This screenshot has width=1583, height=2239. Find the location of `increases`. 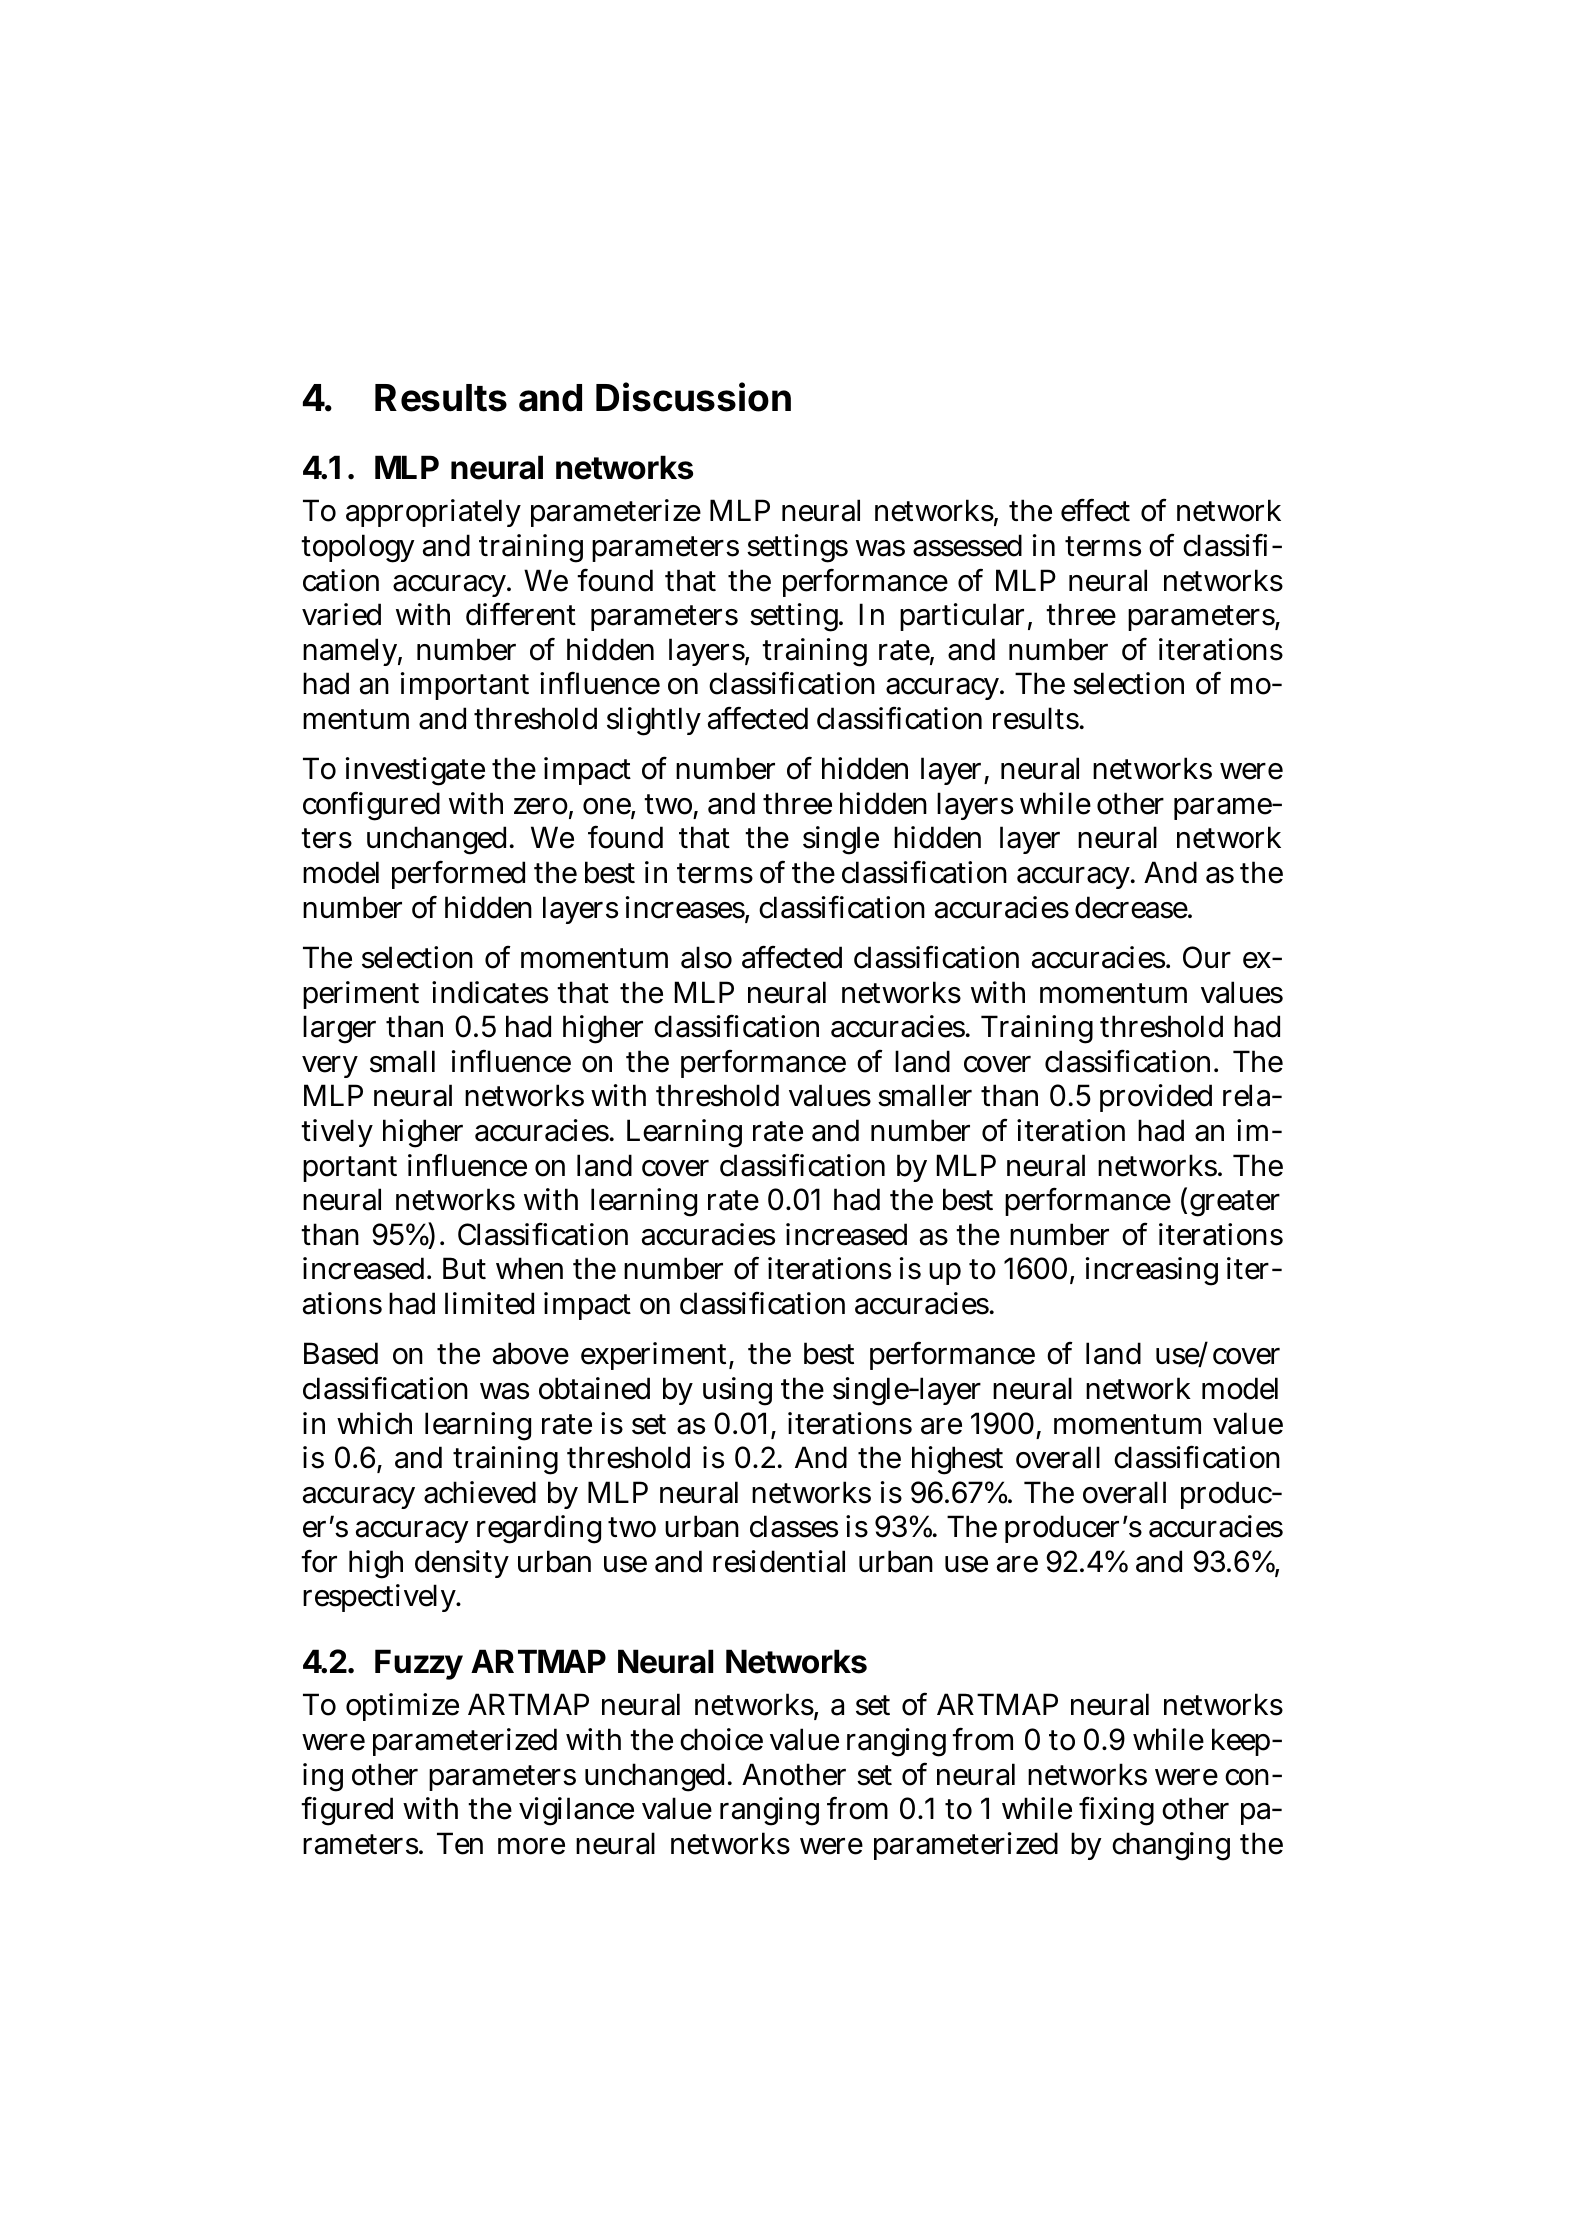

increases is located at coordinates (685, 907).
